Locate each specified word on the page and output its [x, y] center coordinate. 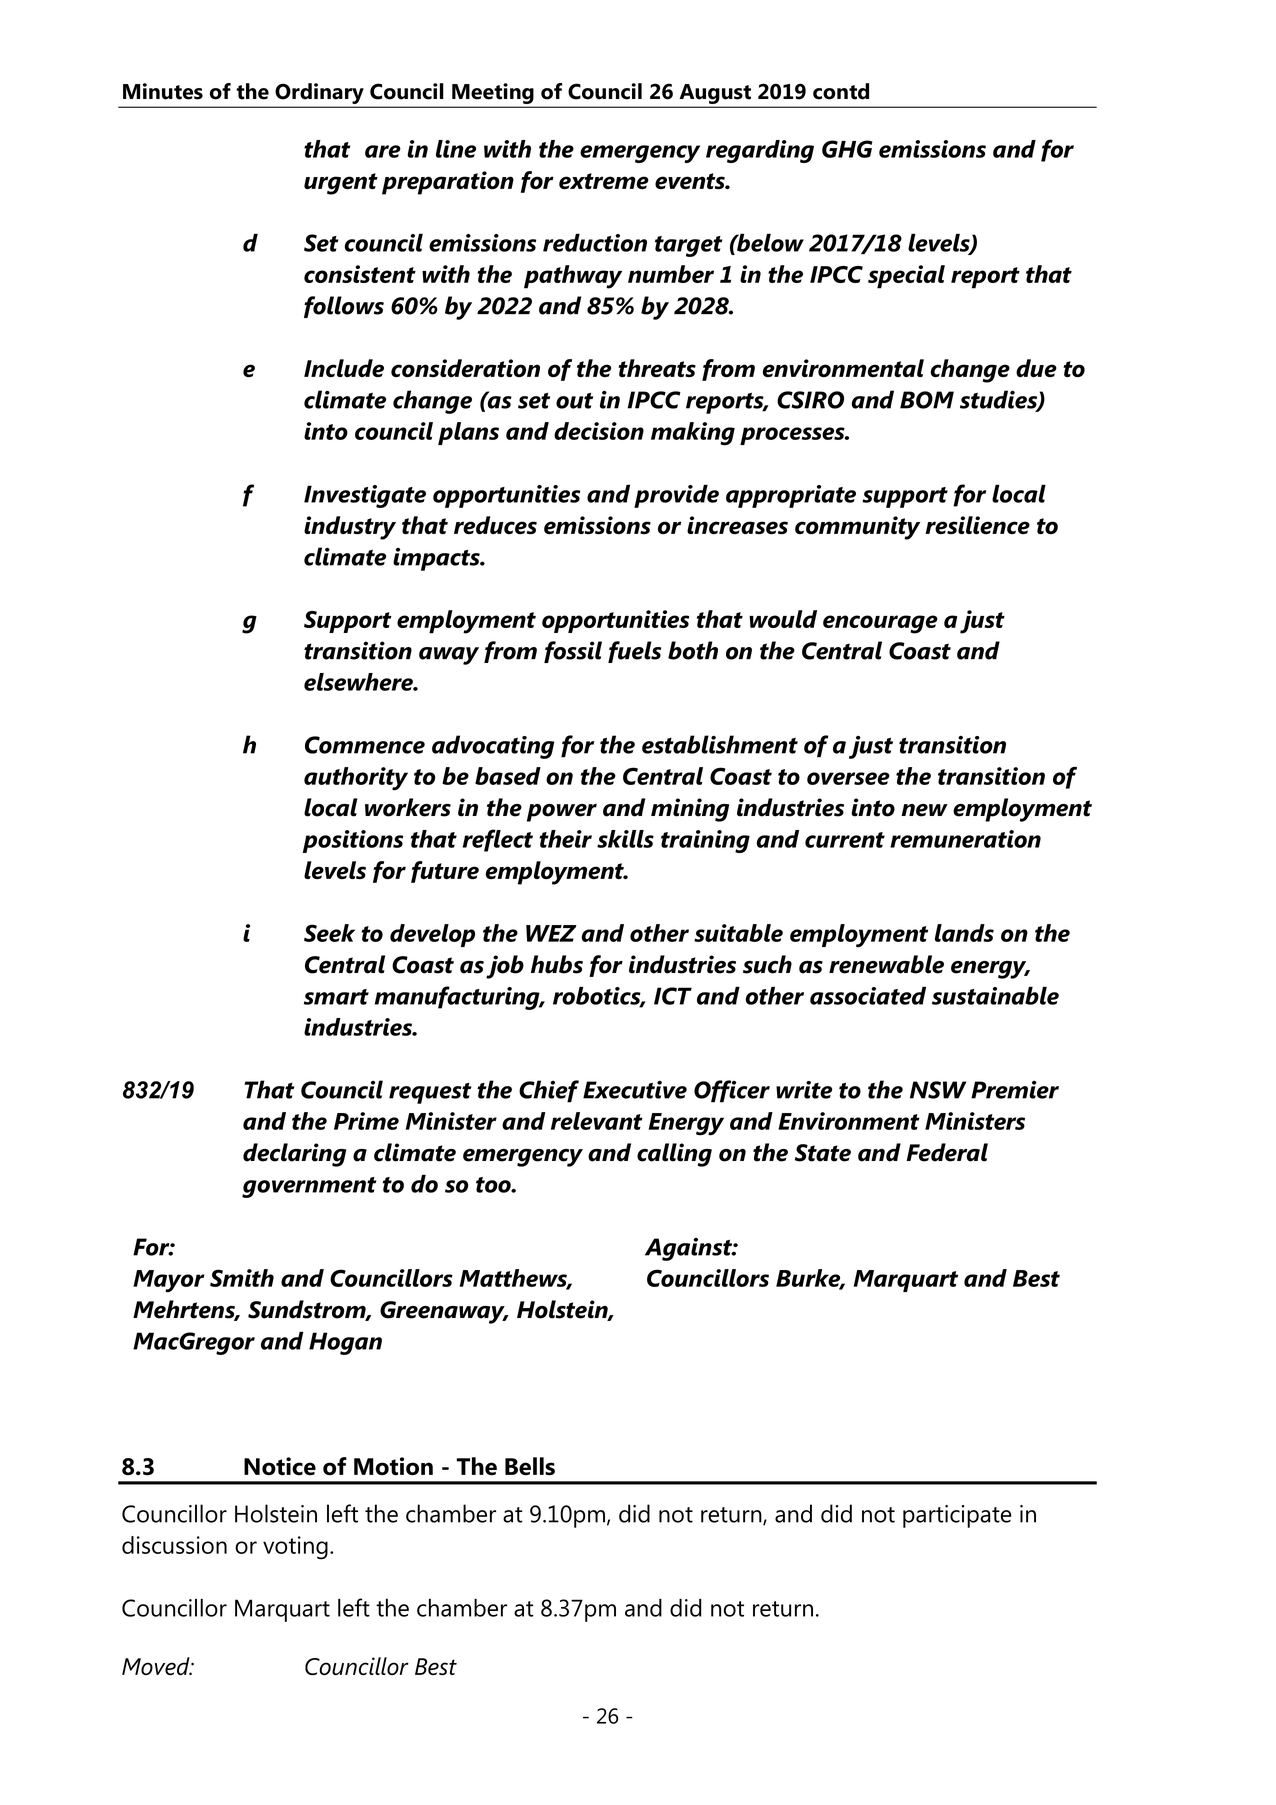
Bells [530, 1466]
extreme [604, 181]
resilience [977, 525]
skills [625, 839]
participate [957, 1516]
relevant [597, 1121]
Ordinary [319, 95]
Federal [947, 1152]
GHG [847, 149]
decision [599, 431]
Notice [280, 1466]
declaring [294, 1155]
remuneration [965, 839]
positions [353, 841]
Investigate [365, 496]
